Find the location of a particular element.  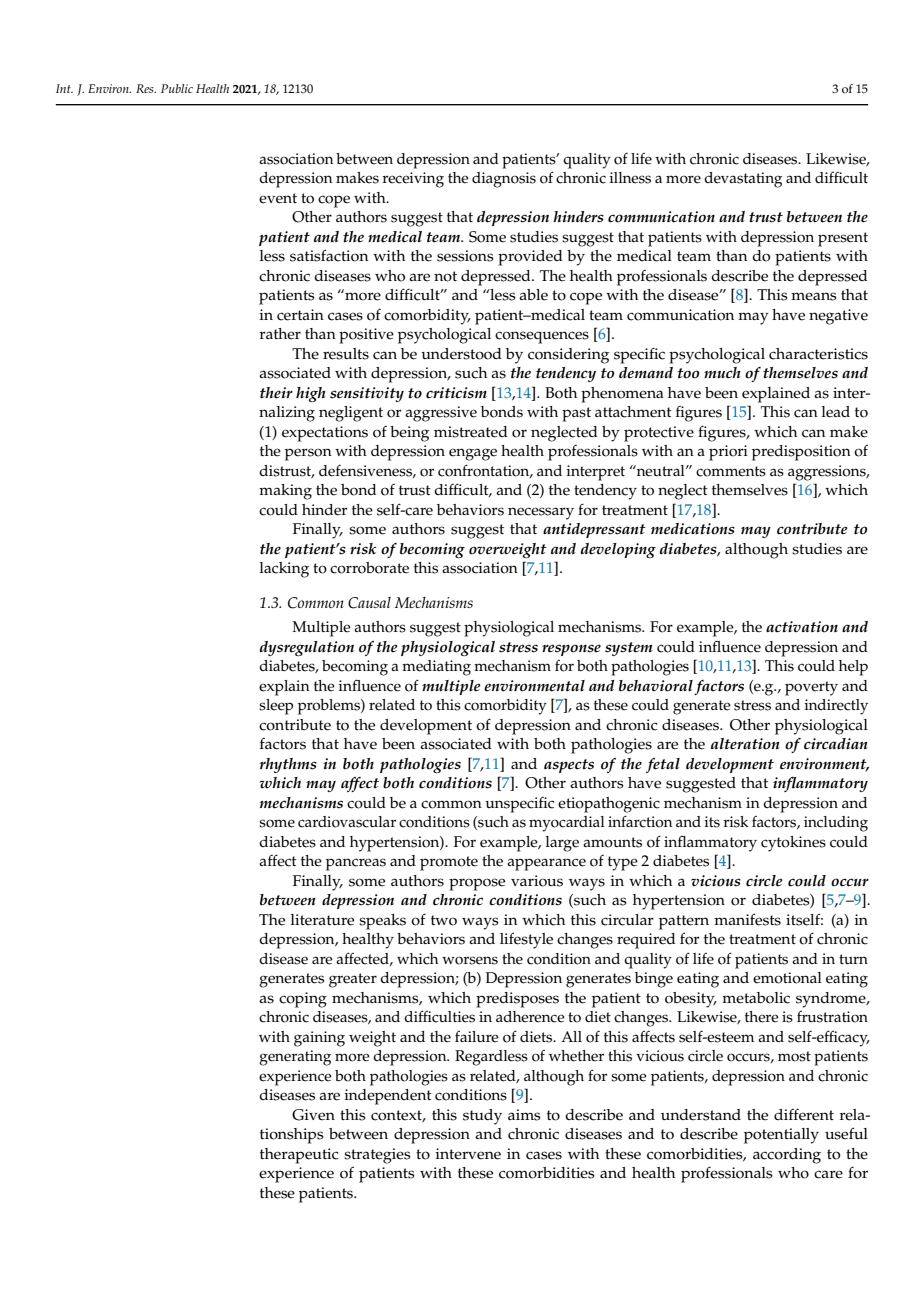

cytokines is located at coordinates (793, 844).
